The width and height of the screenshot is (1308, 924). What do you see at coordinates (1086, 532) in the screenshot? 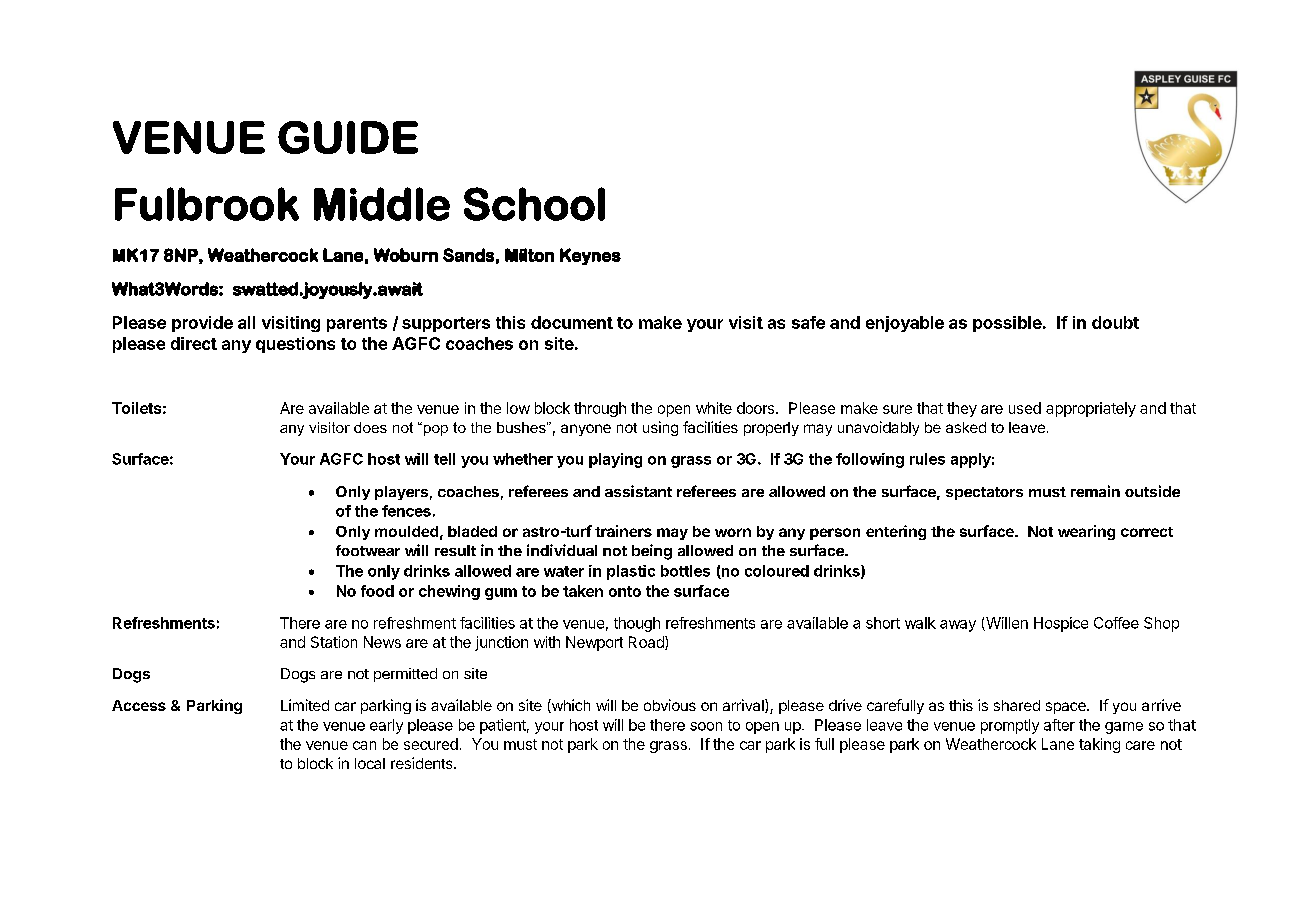
I see `wearing` at bounding box center [1086, 532].
